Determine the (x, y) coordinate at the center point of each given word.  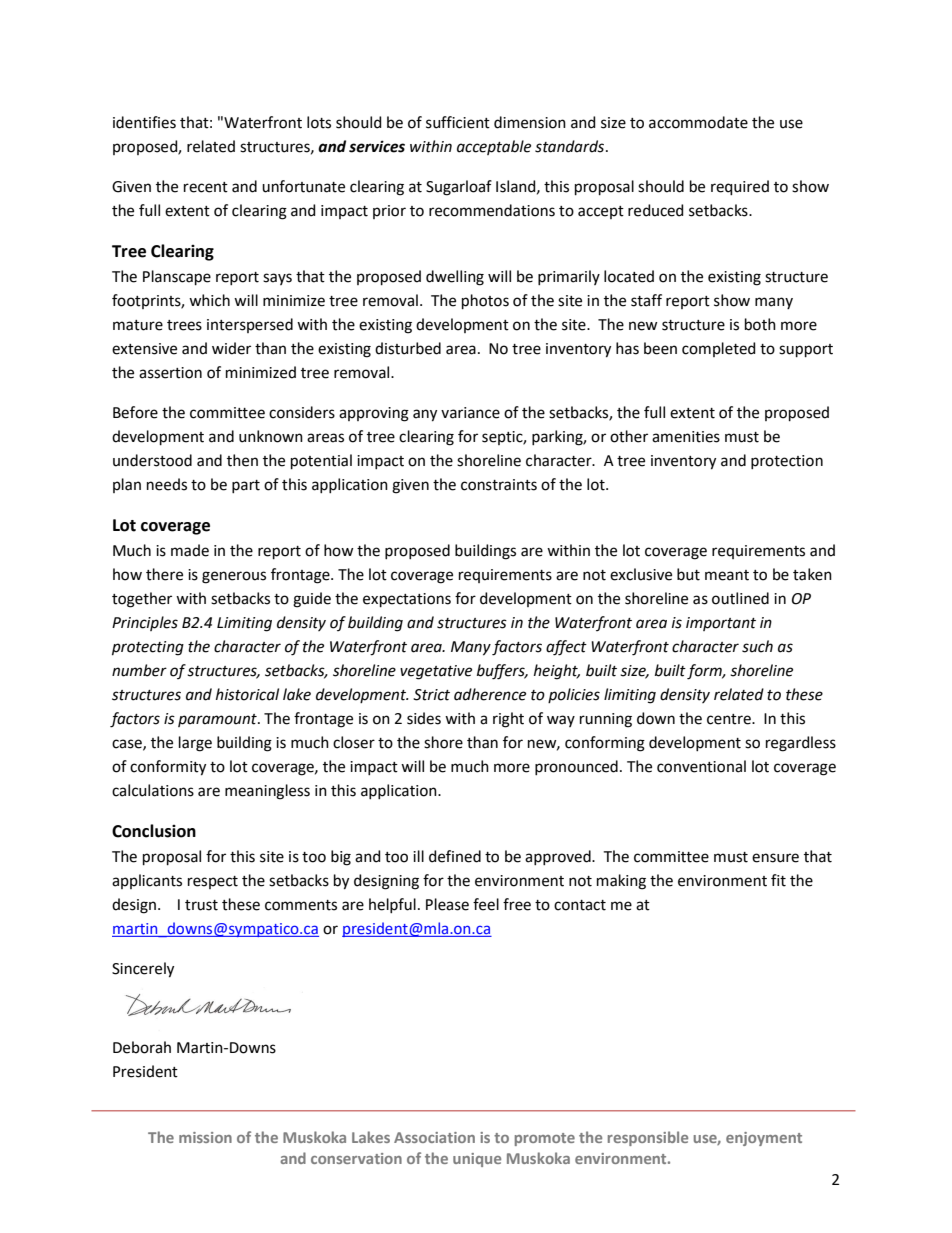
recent (206, 187)
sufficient (458, 122)
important (721, 624)
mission (205, 1137)
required (740, 187)
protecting (148, 648)
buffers (502, 672)
